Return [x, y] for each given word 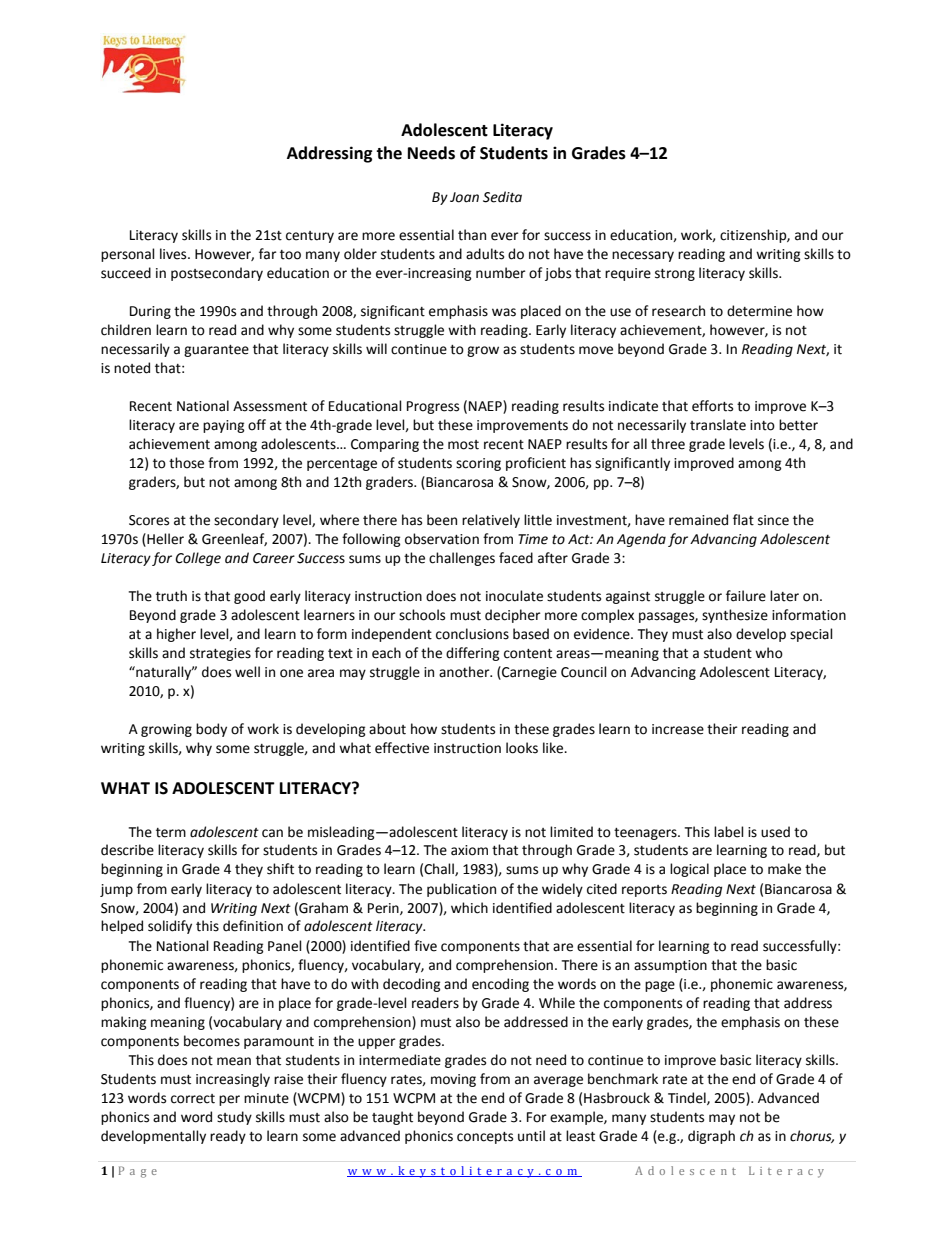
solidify [170, 927]
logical [689, 870]
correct [193, 1099]
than [472, 235]
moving [453, 1080]
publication [461, 890]
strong [675, 275]
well [247, 672]
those [186, 463]
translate [718, 425]
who [769, 653]
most [463, 445]
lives [174, 254]
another [465, 672]
